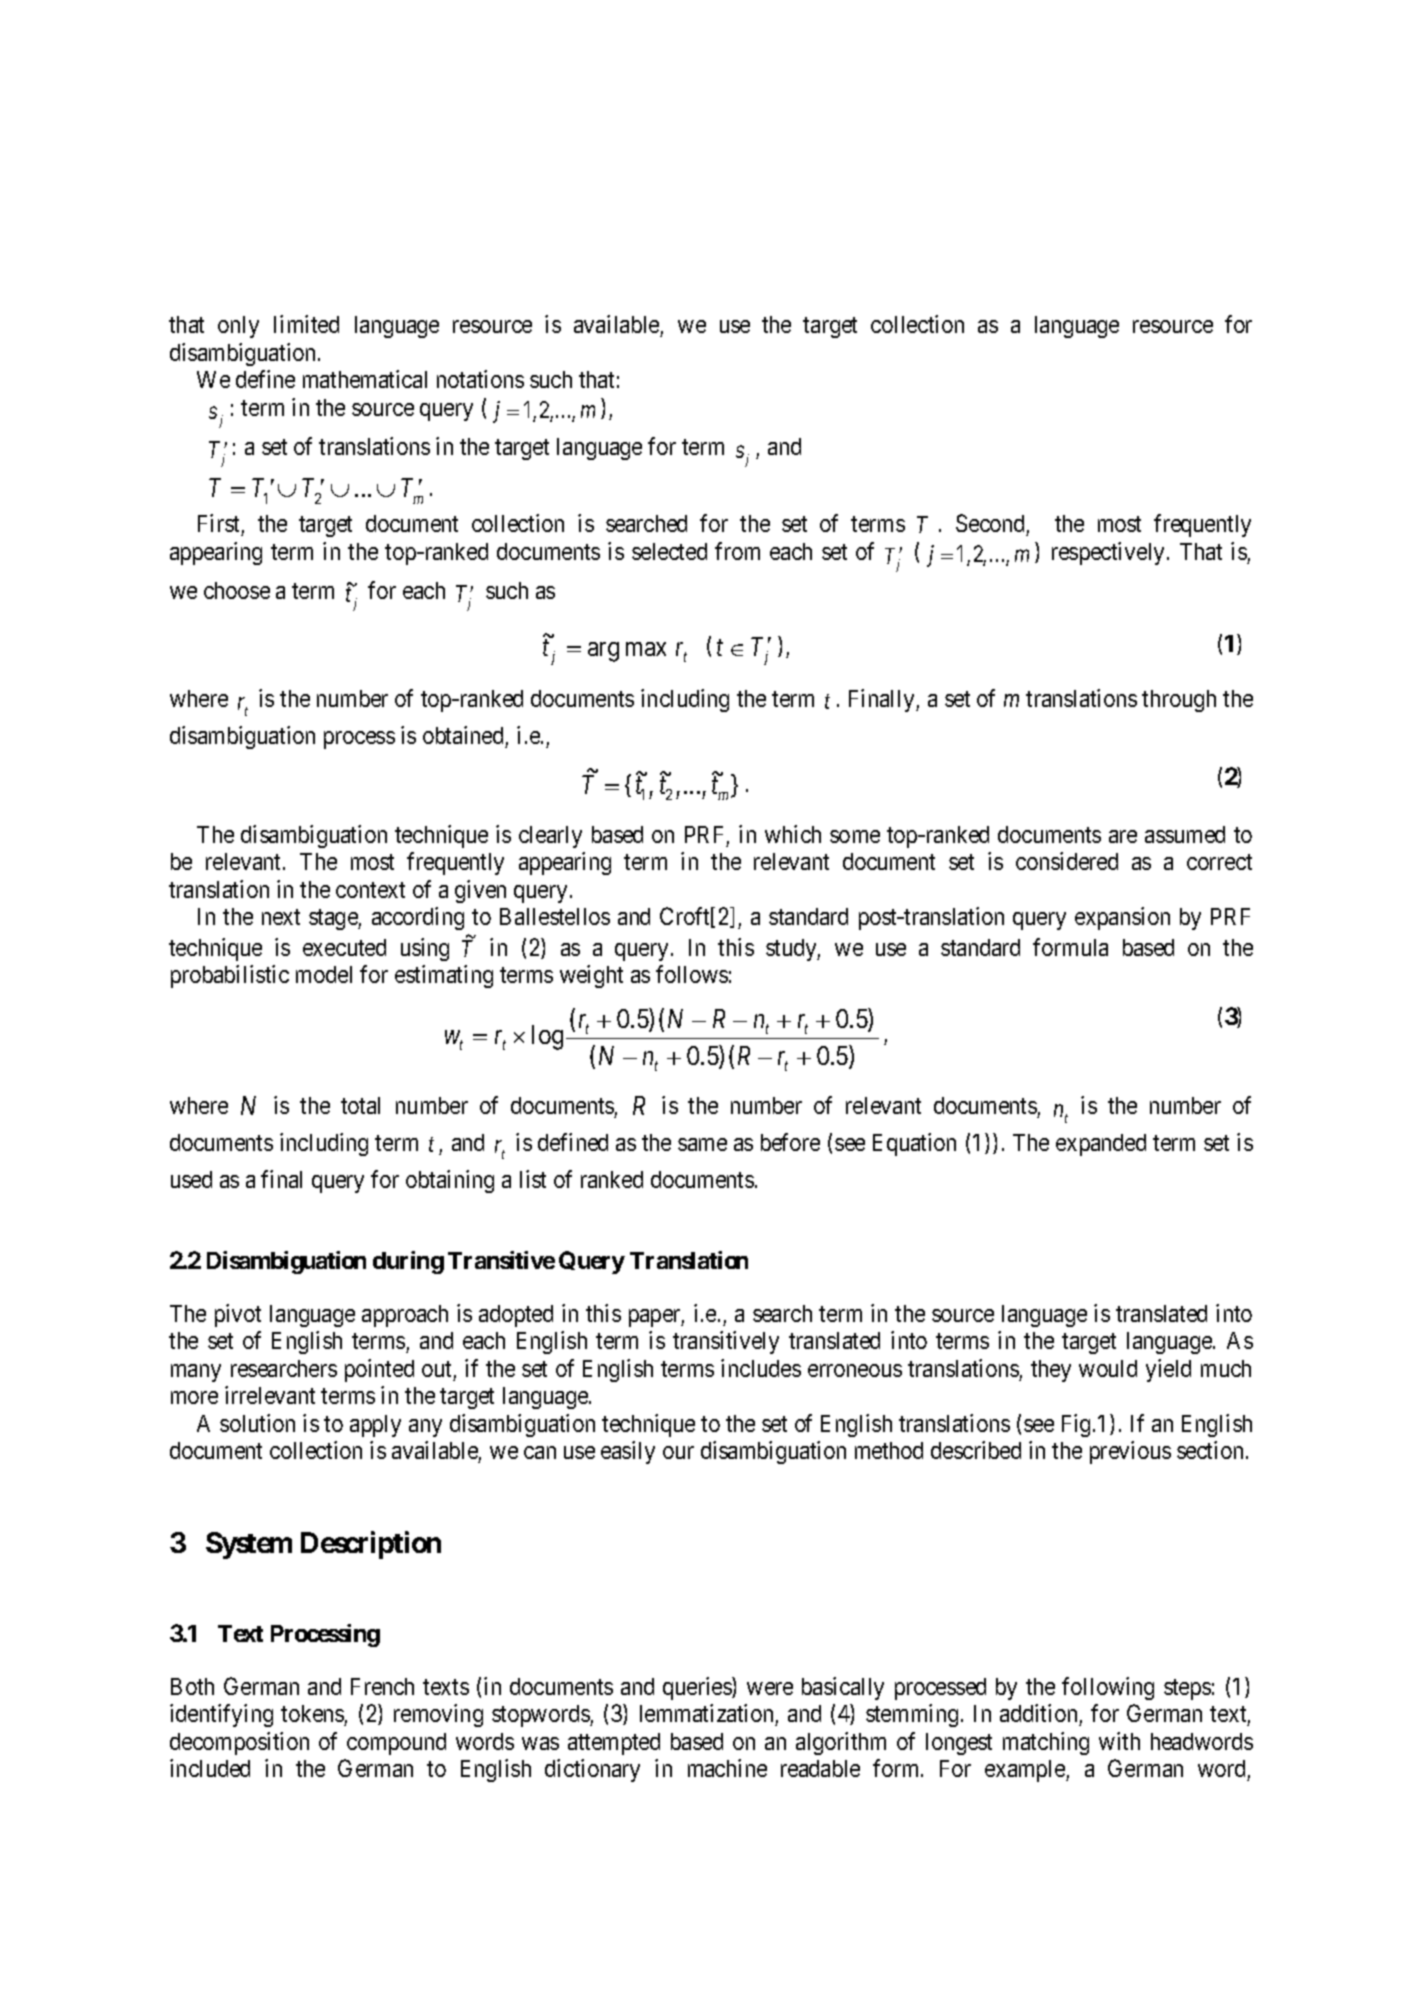 This screenshot has width=1421, height=2011. What do you see at coordinates (360, 1105) in the screenshot?
I see `total` at bounding box center [360, 1105].
